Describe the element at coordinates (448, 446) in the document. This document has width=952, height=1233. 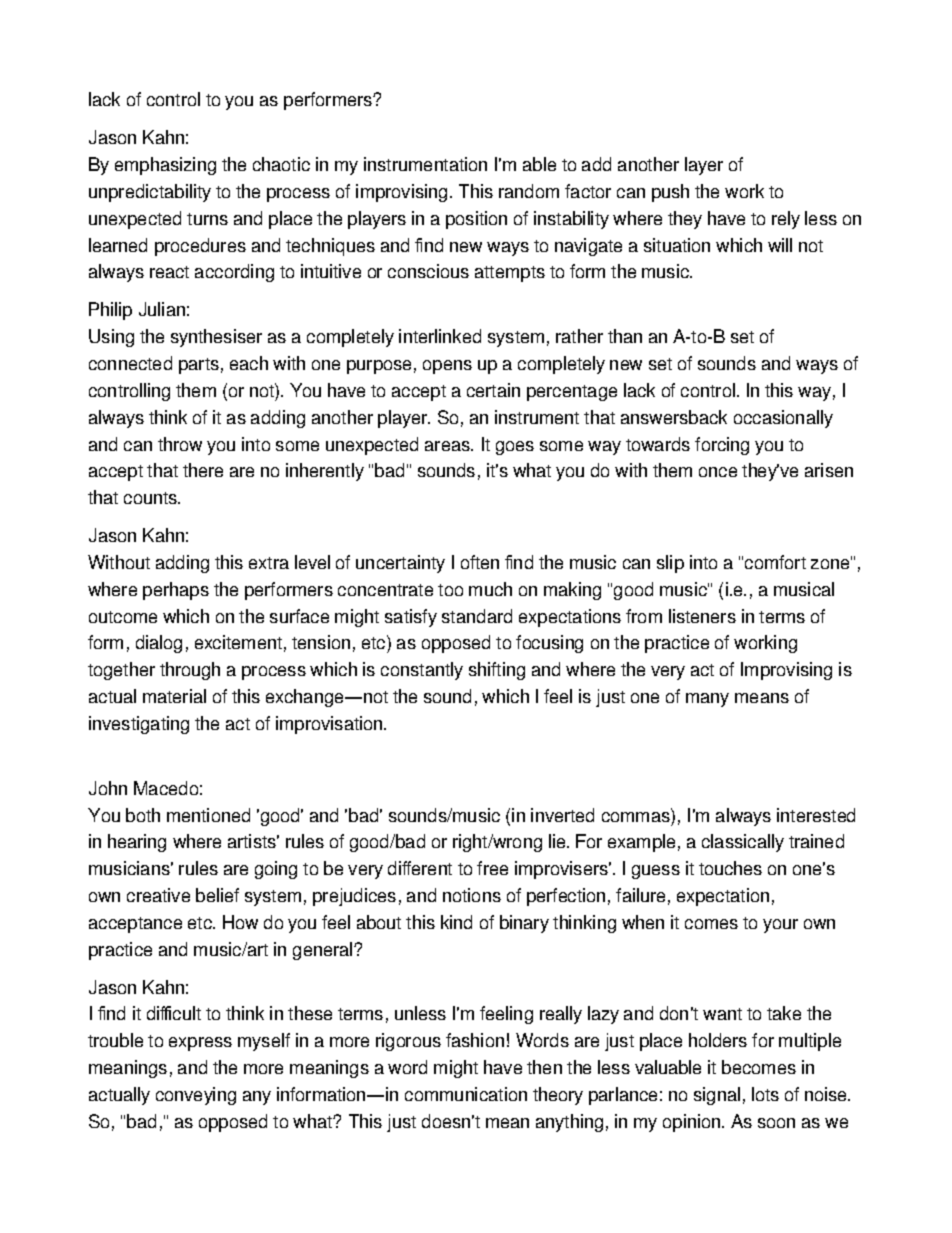
I see `areas` at that location.
